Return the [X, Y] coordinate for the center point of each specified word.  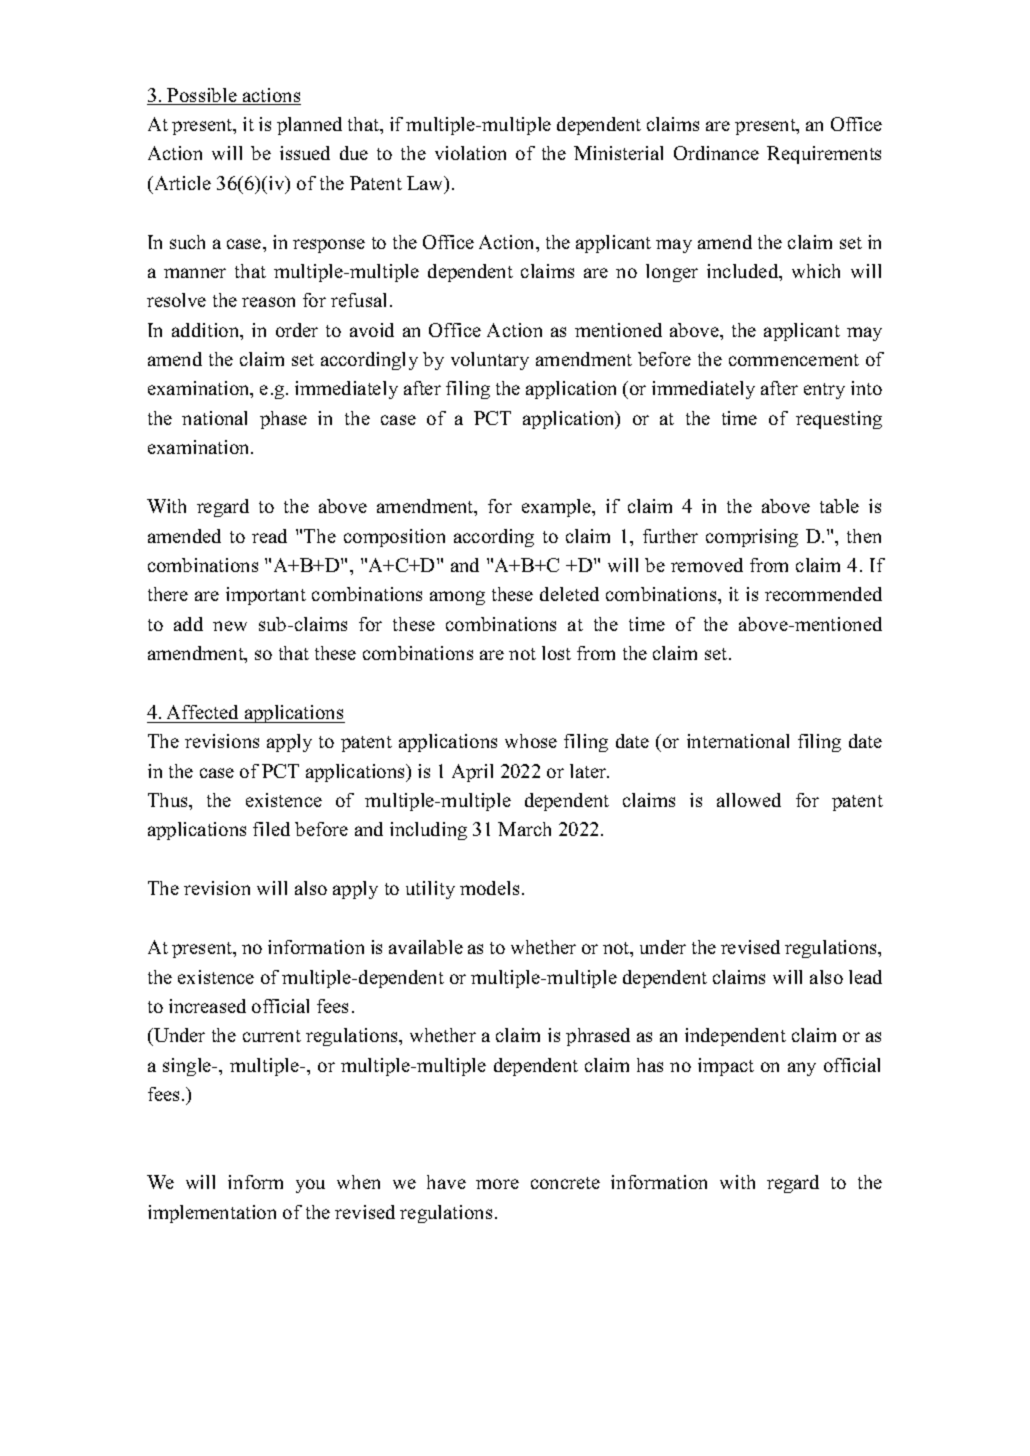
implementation [212, 1214]
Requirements [824, 155]
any [802, 1069]
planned [309, 126]
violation [470, 153]
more [497, 1184]
